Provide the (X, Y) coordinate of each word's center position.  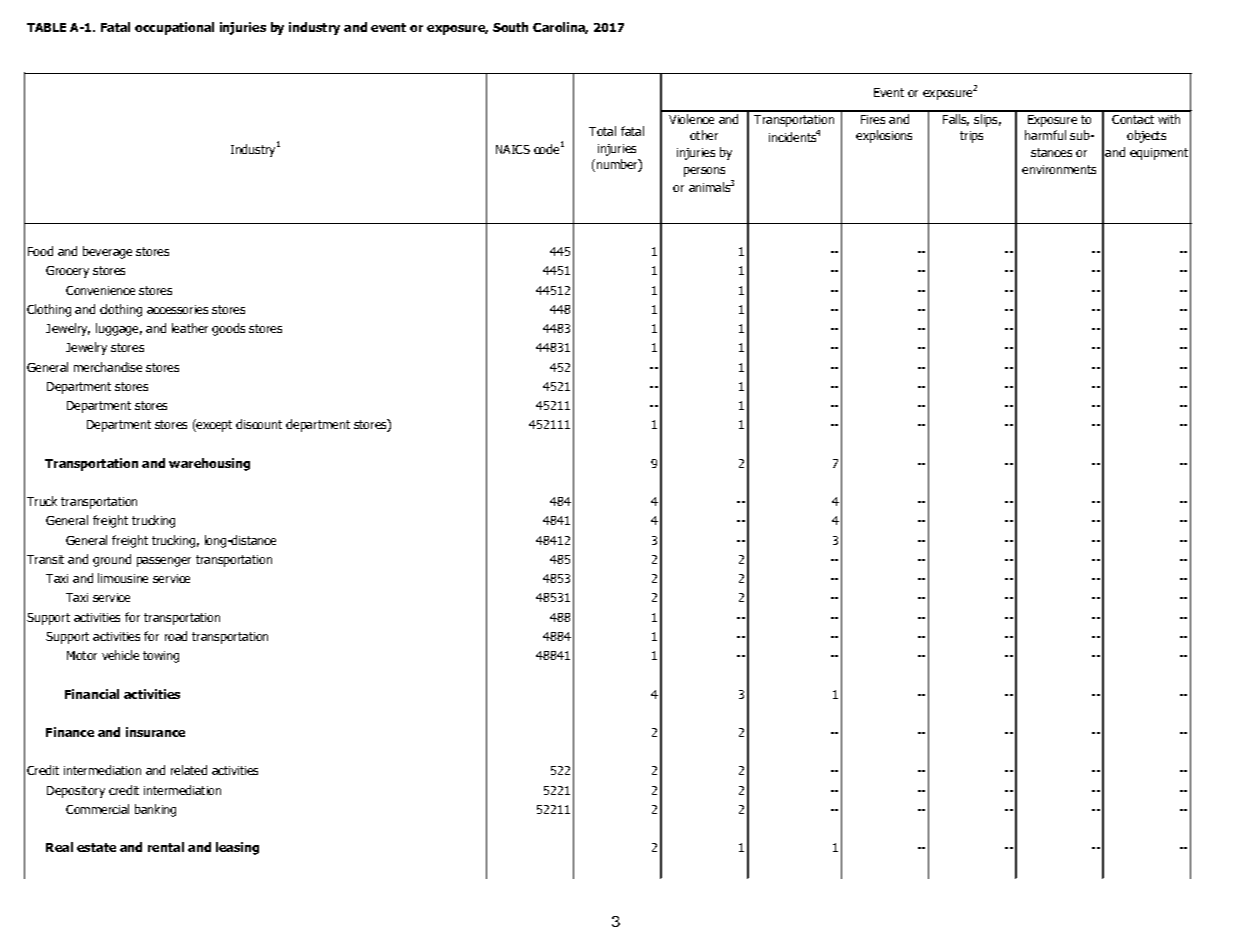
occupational (174, 28)
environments (1059, 169)
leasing (237, 848)
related (189, 770)
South (510, 27)
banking (155, 810)
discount (259, 424)
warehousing (209, 464)
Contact (1133, 119)
